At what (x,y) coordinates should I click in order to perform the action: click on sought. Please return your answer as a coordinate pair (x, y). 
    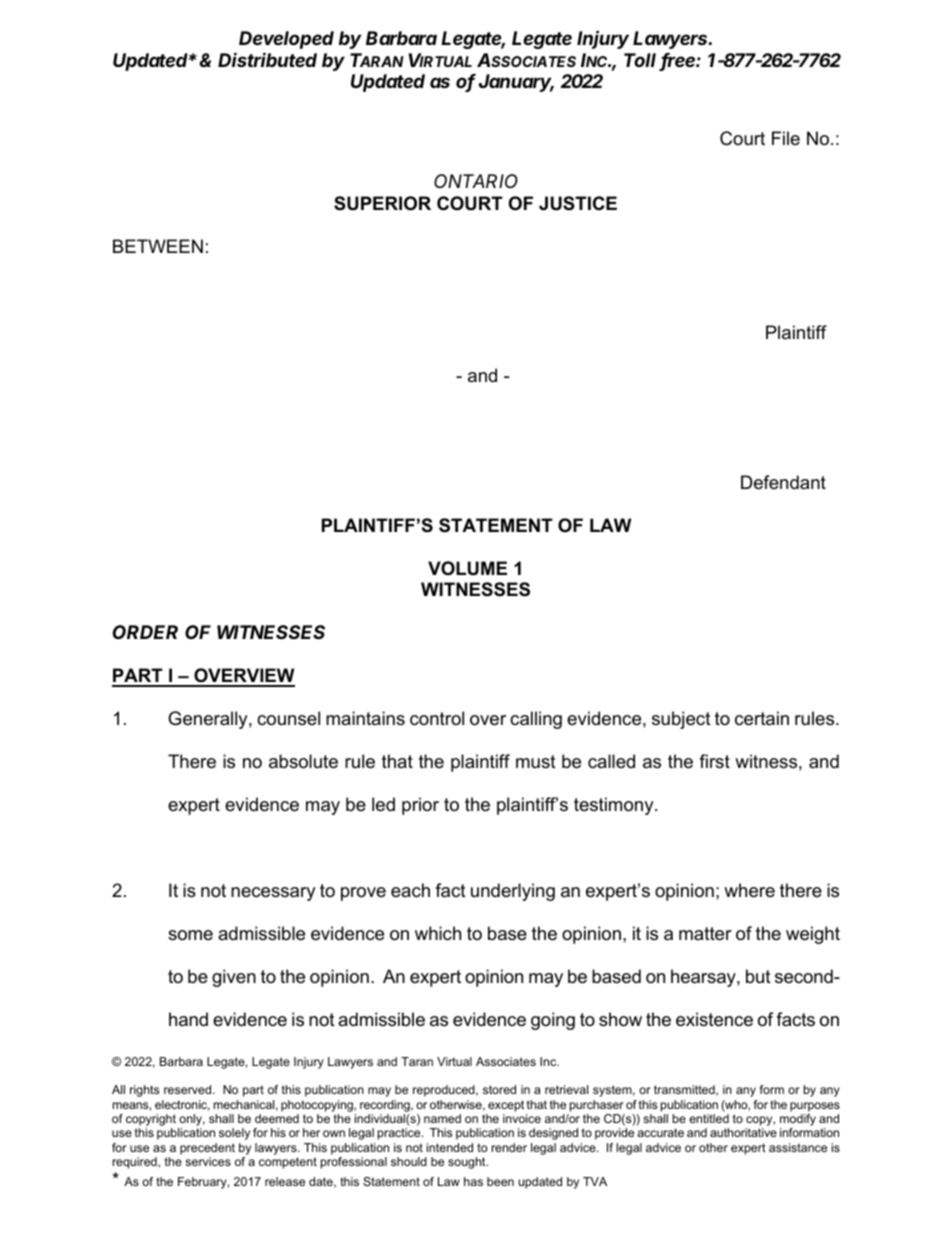
    Looking at the image, I should click on (468, 1163).
